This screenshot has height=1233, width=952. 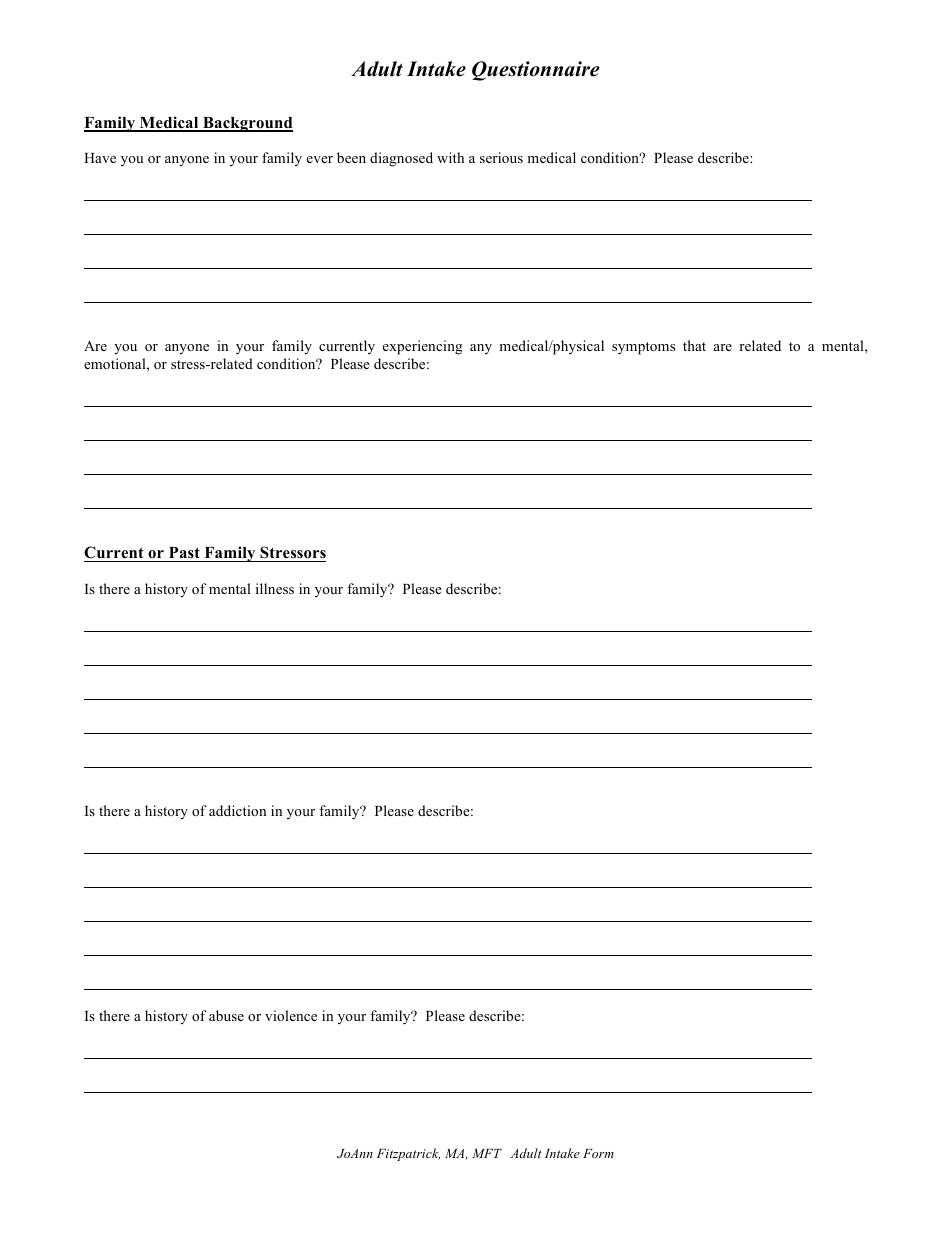 I want to click on symptoms, so click(x=643, y=348).
